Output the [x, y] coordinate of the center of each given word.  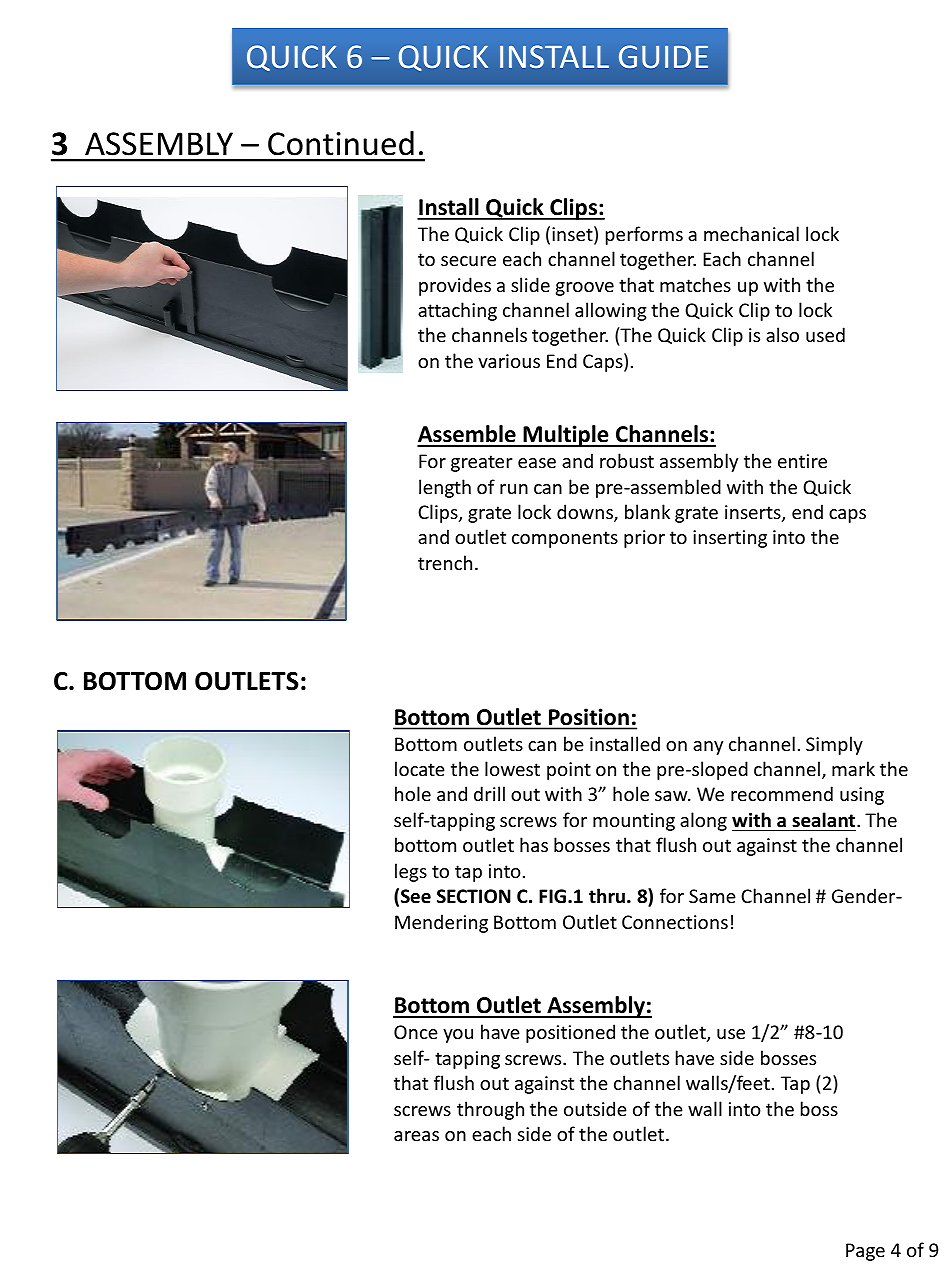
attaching [457, 311]
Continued [341, 143]
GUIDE [663, 56]
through [490, 1110]
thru [607, 896]
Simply [834, 745]
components [565, 539]
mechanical [751, 233]
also [782, 334]
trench [445, 562]
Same [712, 896]
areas [416, 1136]
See [416, 896]
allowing [611, 311]
